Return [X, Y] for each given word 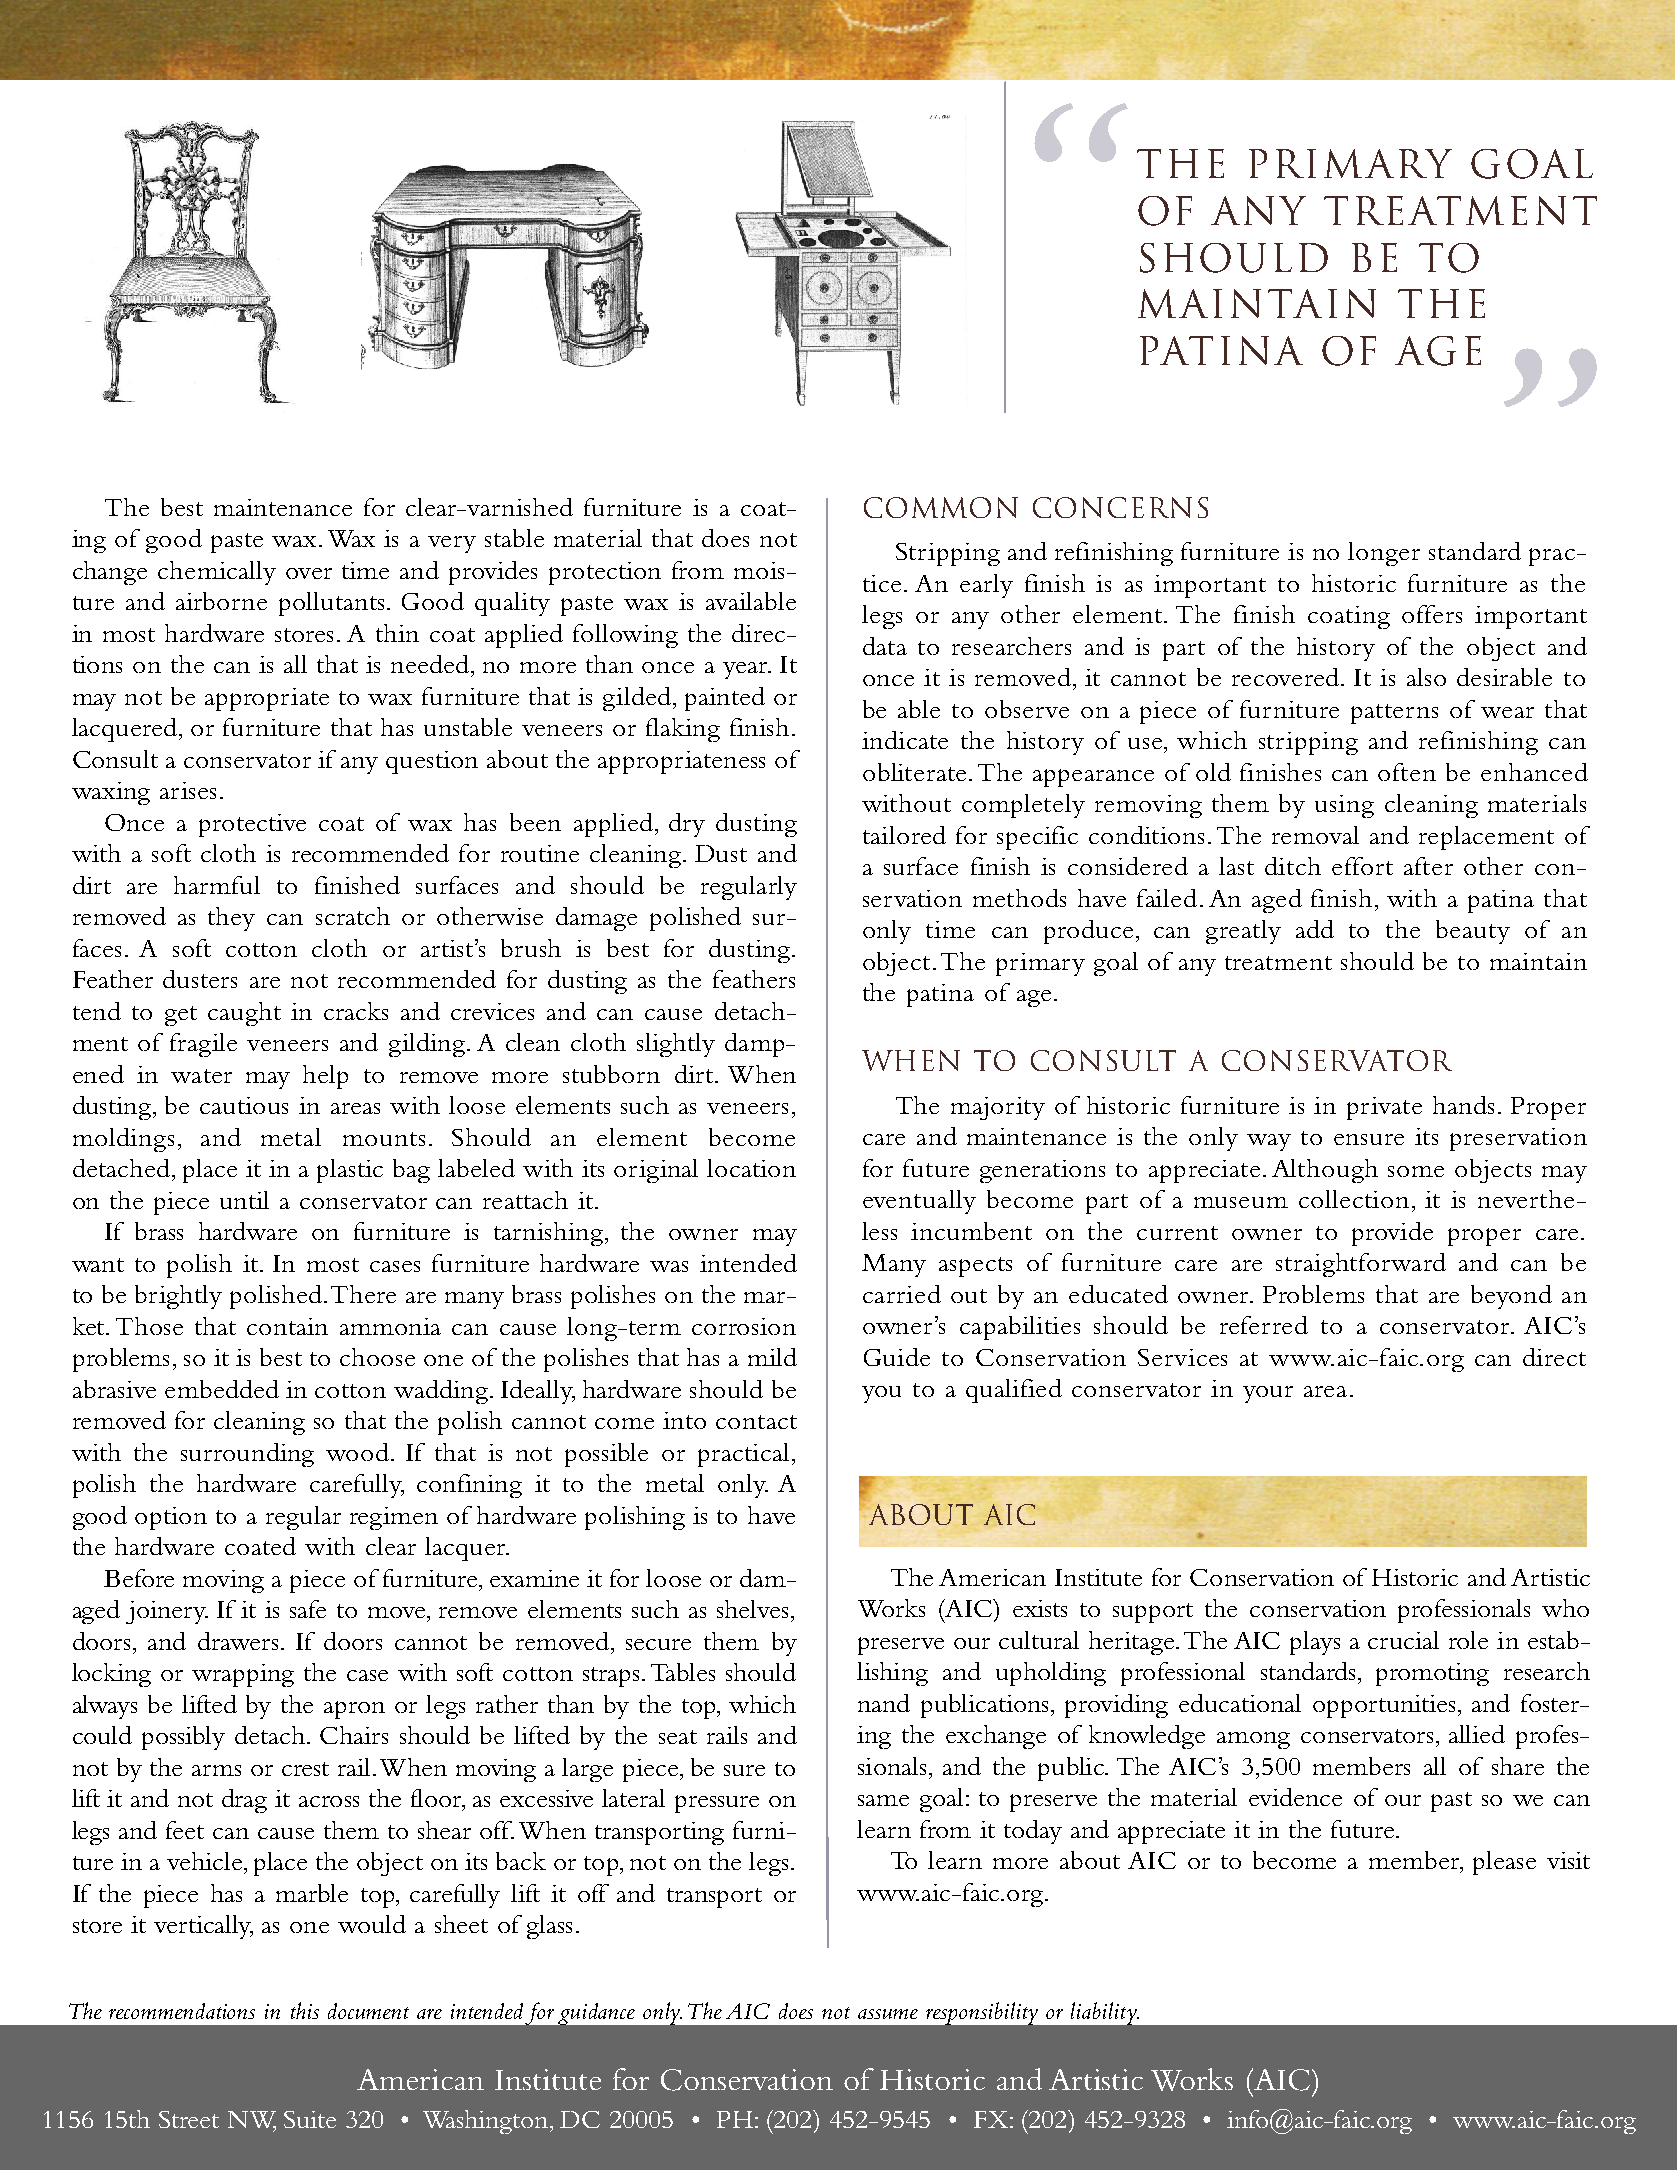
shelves [752, 1609]
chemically [217, 573]
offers [1432, 614]
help [325, 1077]
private [1384, 1108]
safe [308, 1609]
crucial [1403, 1640]
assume [888, 2014]
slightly [676, 1045]
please [1504, 1863]
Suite [310, 2119]
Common [941, 507]
